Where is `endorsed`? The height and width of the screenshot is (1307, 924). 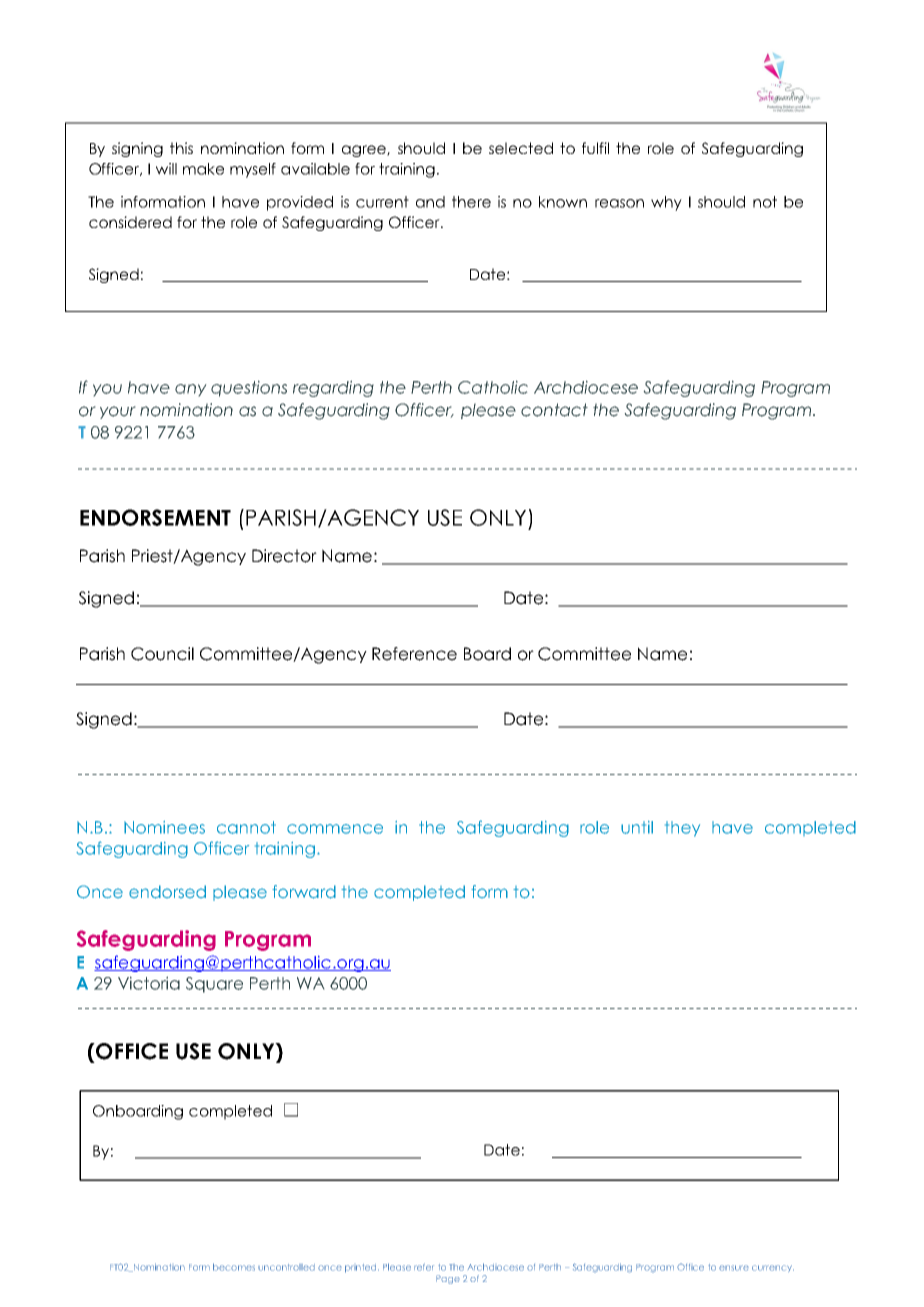
endorsed is located at coordinates (167, 892).
